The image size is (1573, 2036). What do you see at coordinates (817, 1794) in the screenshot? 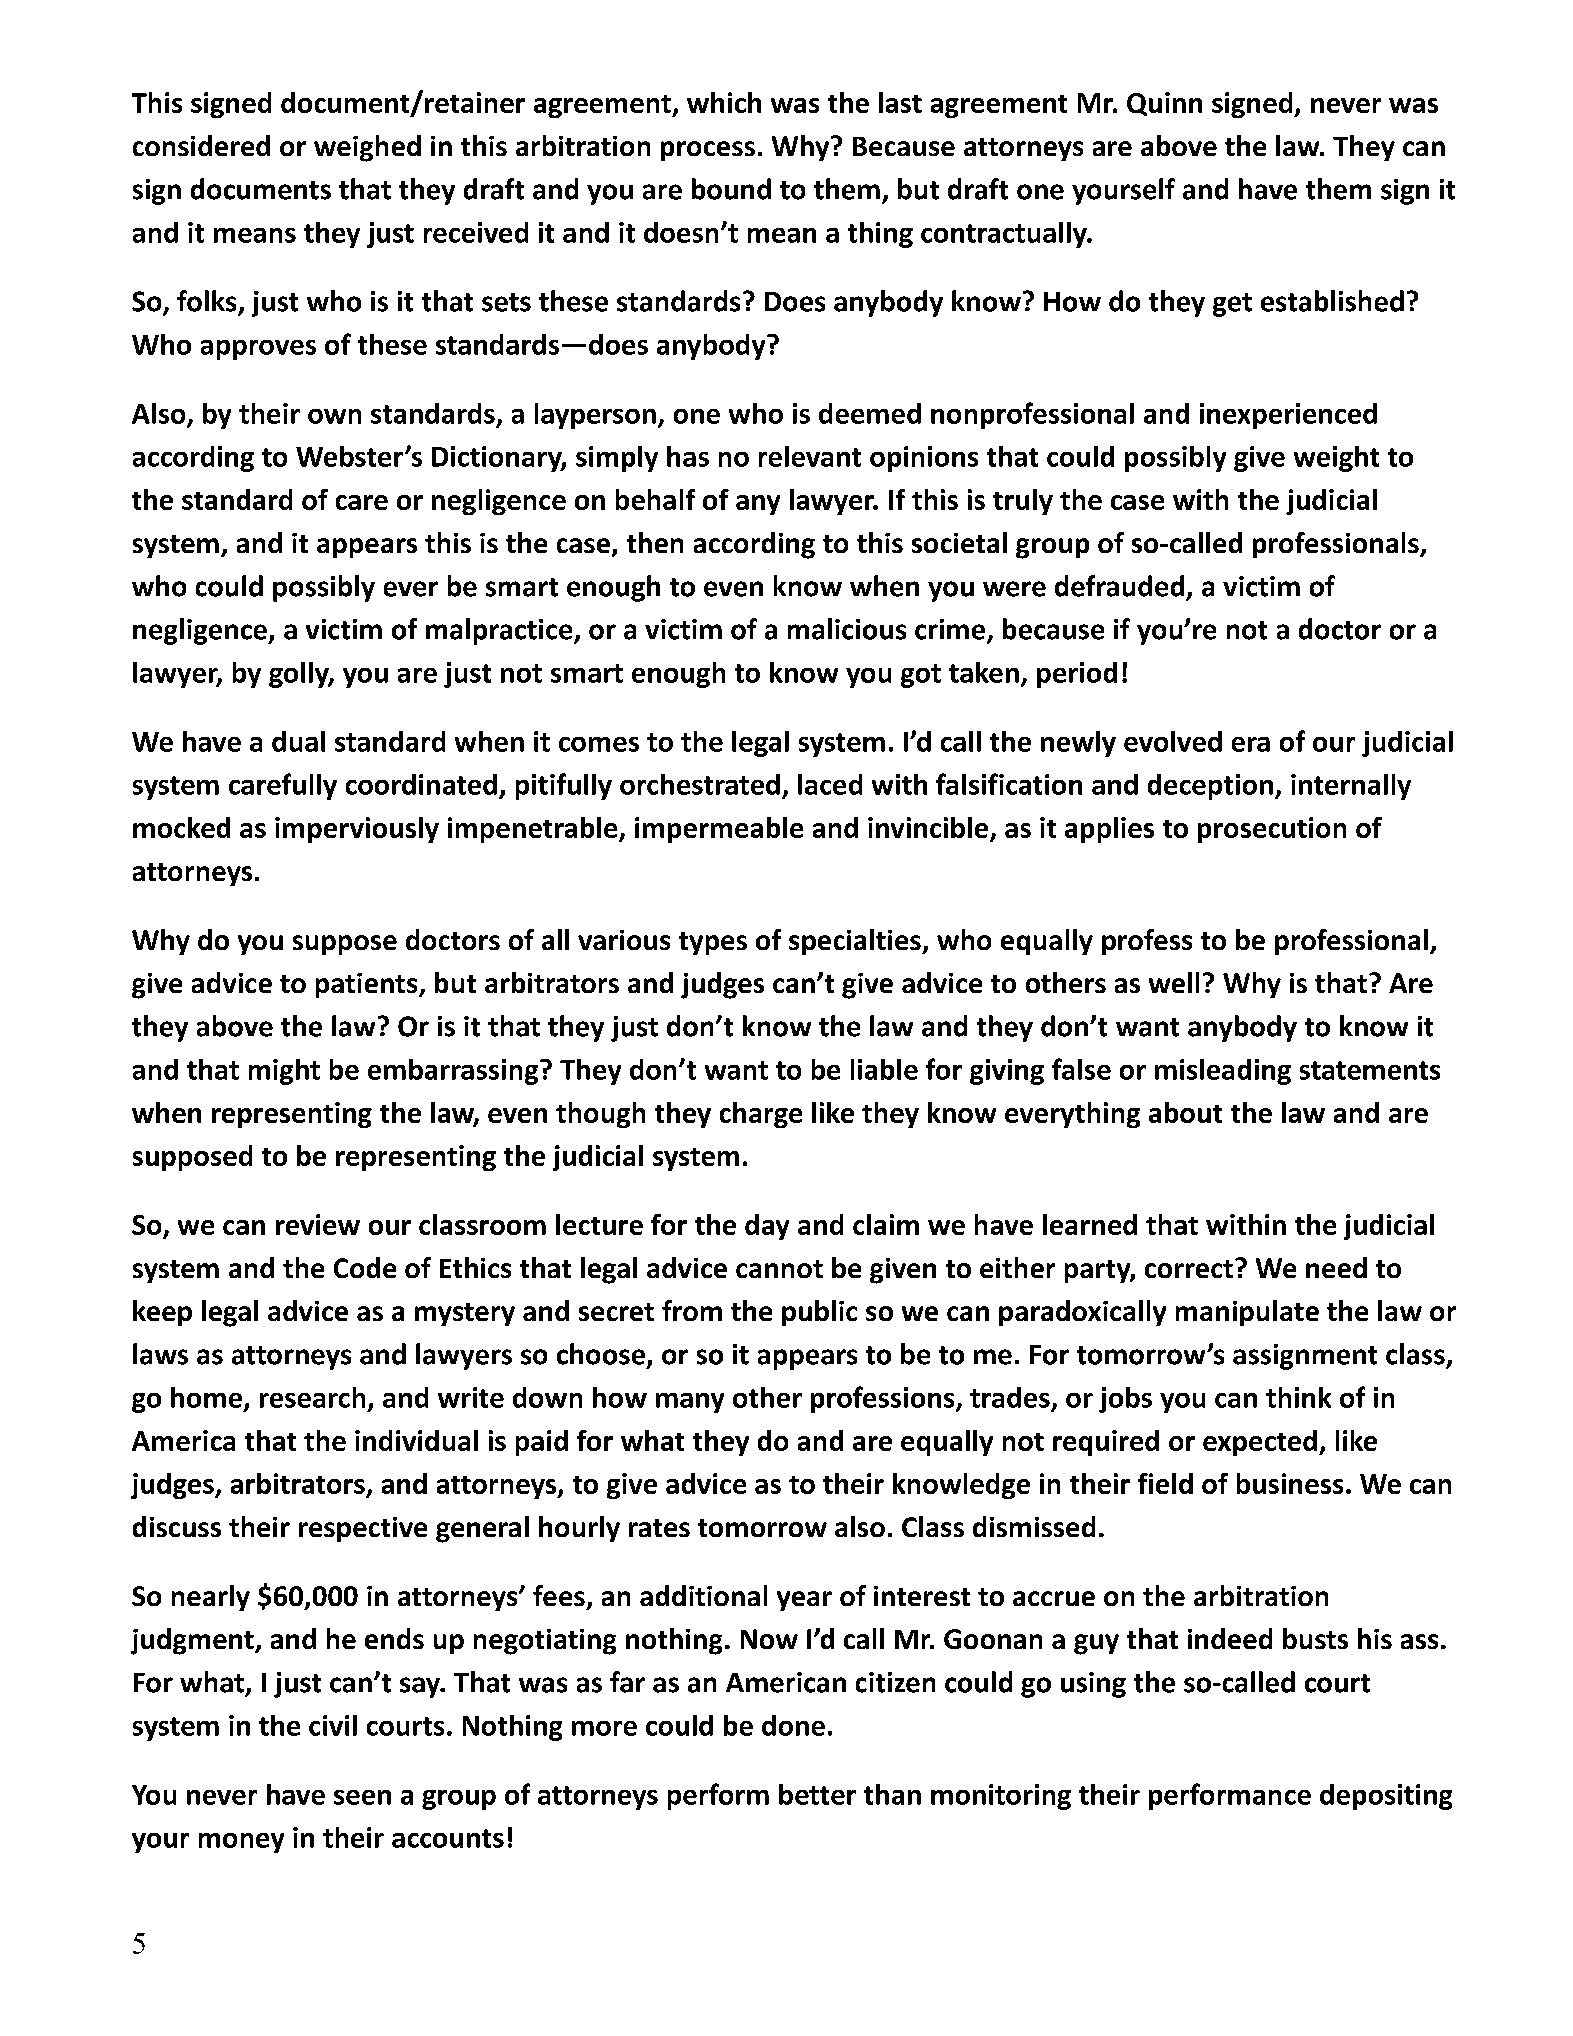
I see `better` at bounding box center [817, 1794].
